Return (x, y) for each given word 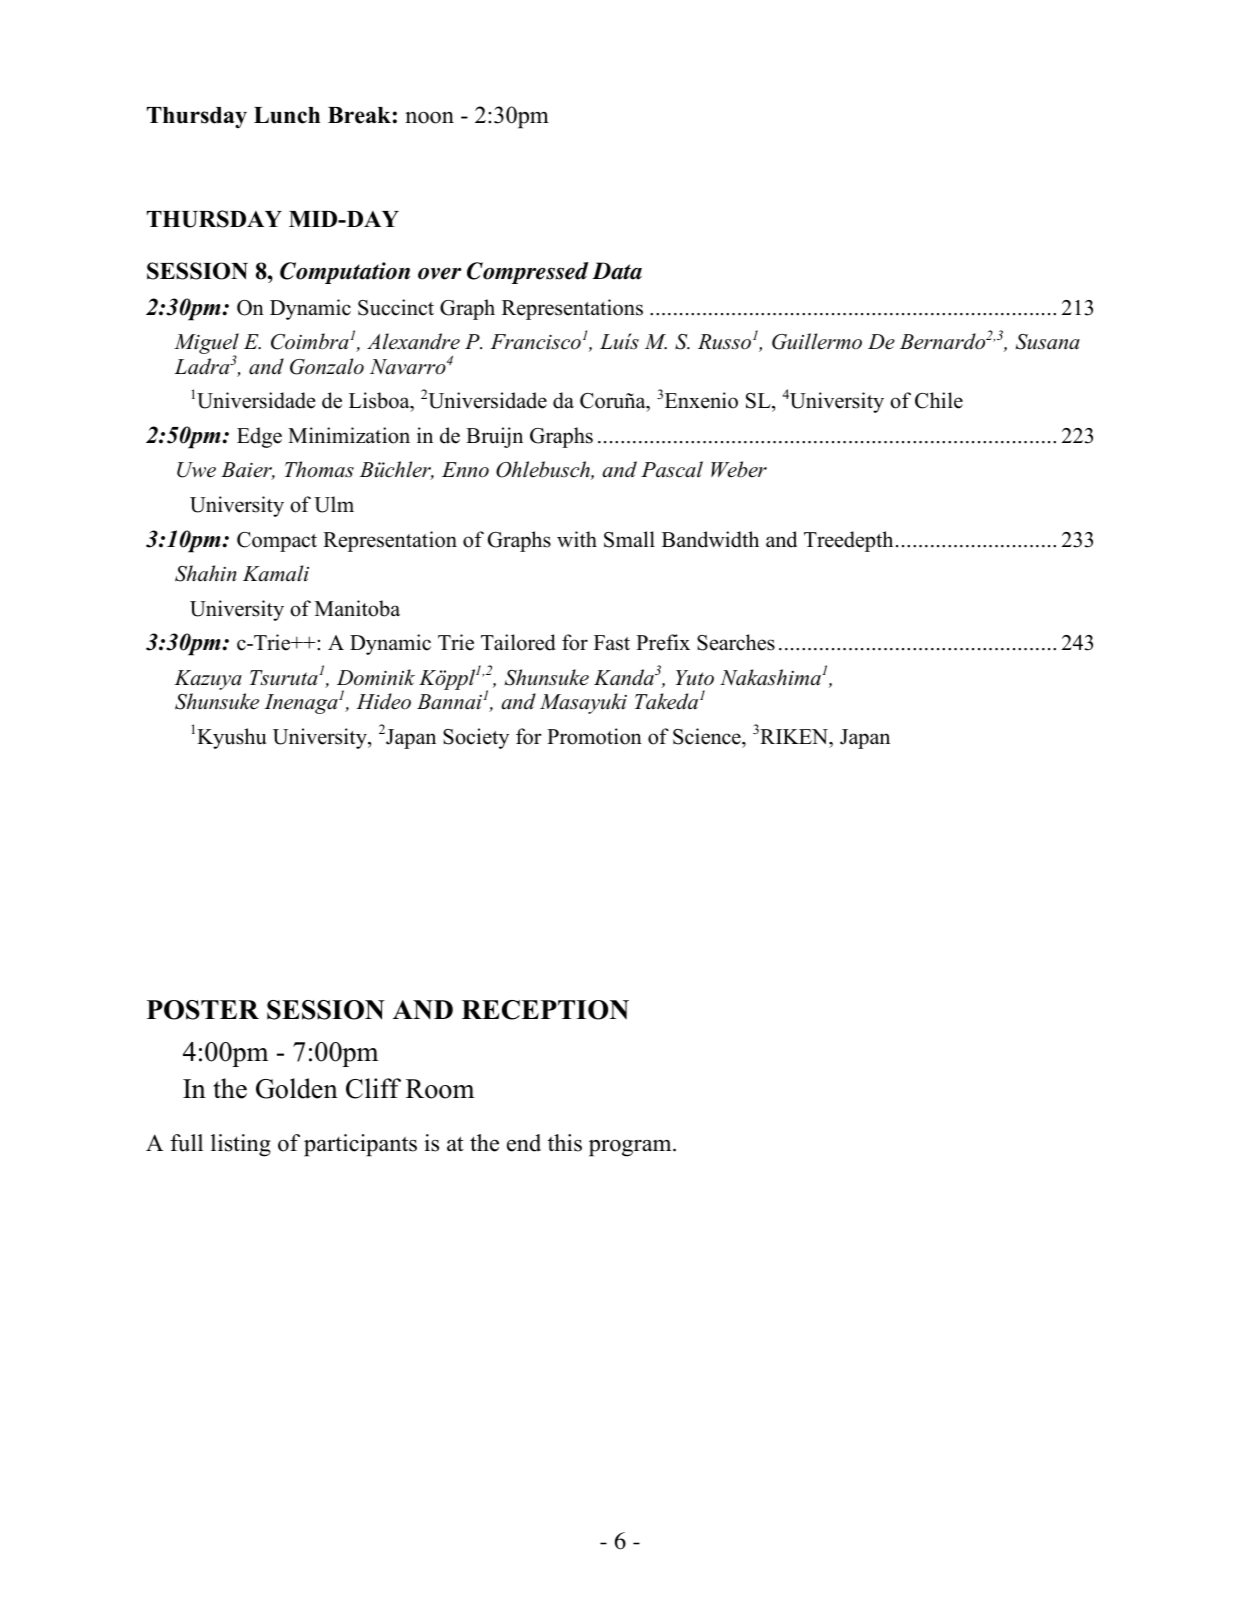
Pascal (672, 469)
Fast (612, 643)
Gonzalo (327, 366)
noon (429, 118)
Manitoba (357, 608)
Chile (939, 400)
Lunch (287, 115)
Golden (297, 1088)
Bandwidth (710, 539)
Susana (1048, 342)
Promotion (594, 736)
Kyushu (231, 738)
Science (708, 736)
